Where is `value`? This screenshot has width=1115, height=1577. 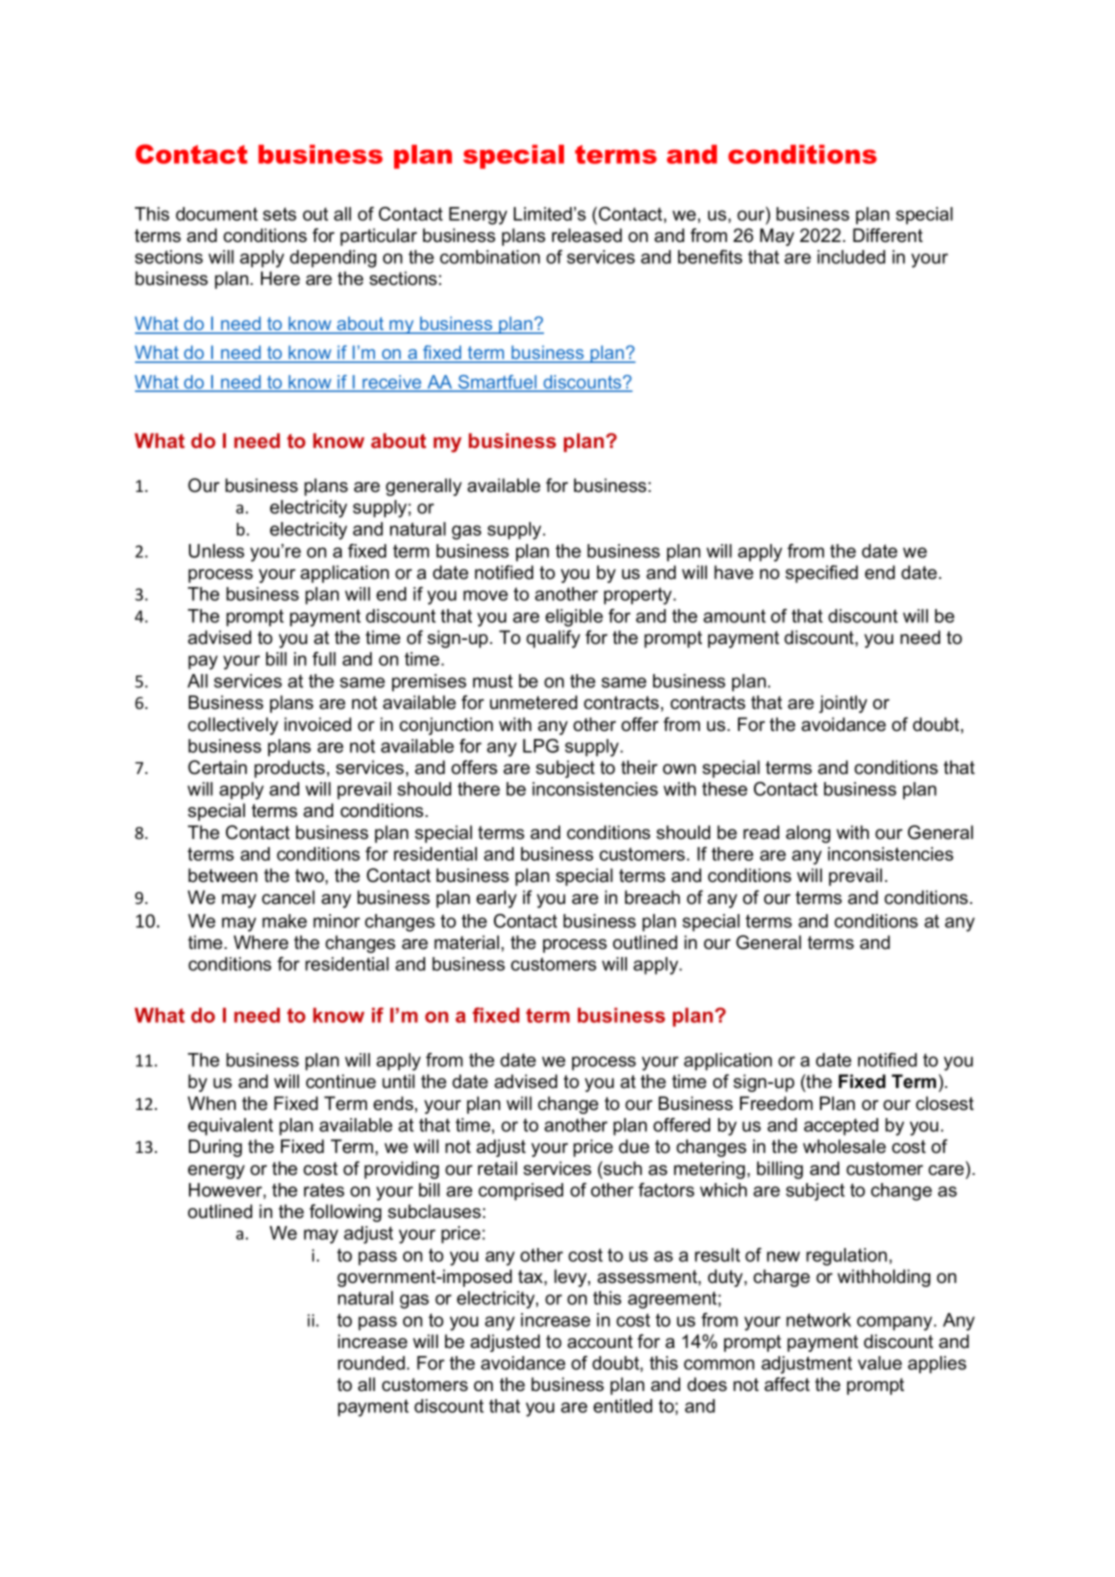
value is located at coordinates (880, 1363).
